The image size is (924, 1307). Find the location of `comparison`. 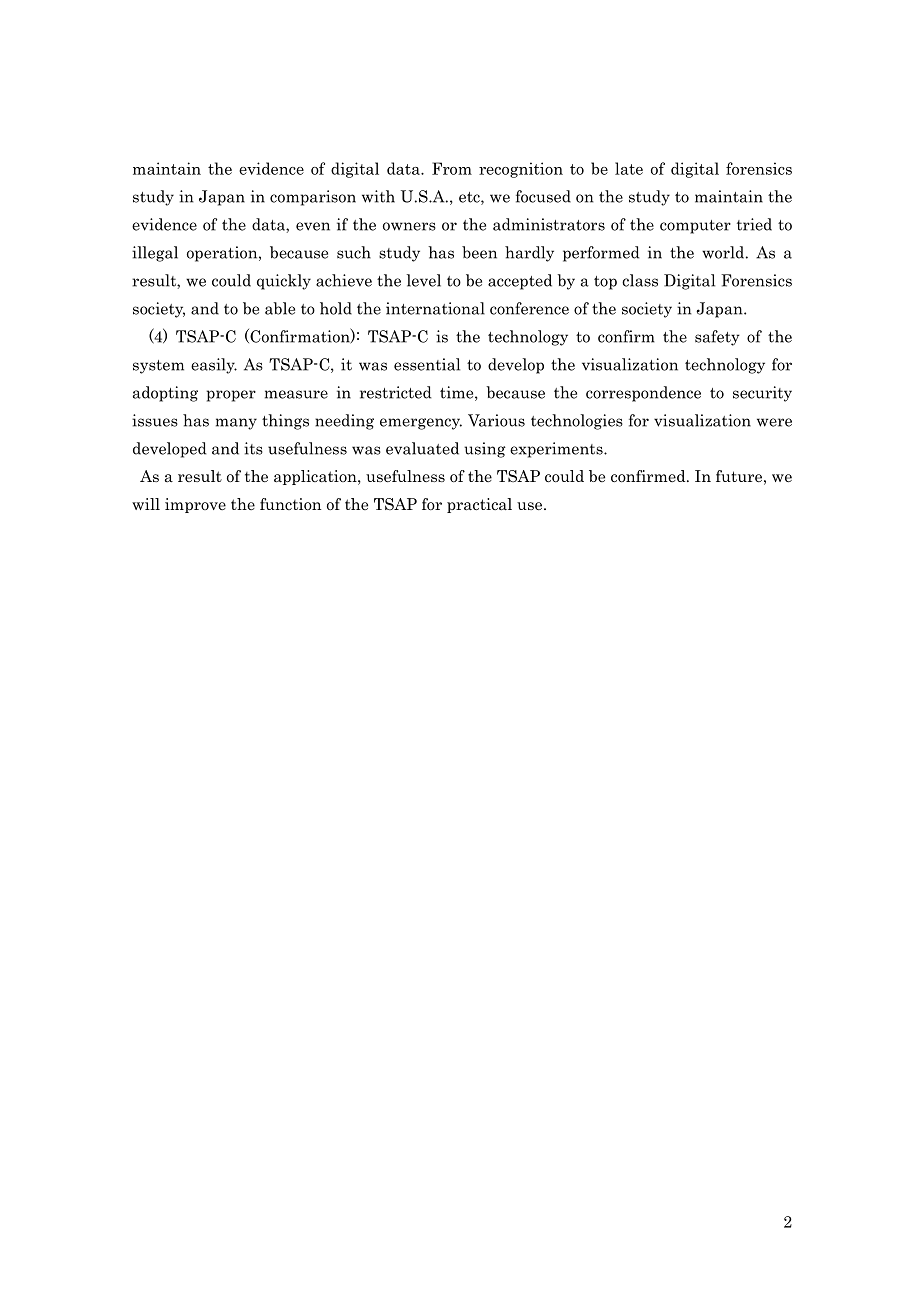

comparison is located at coordinates (313, 198).
